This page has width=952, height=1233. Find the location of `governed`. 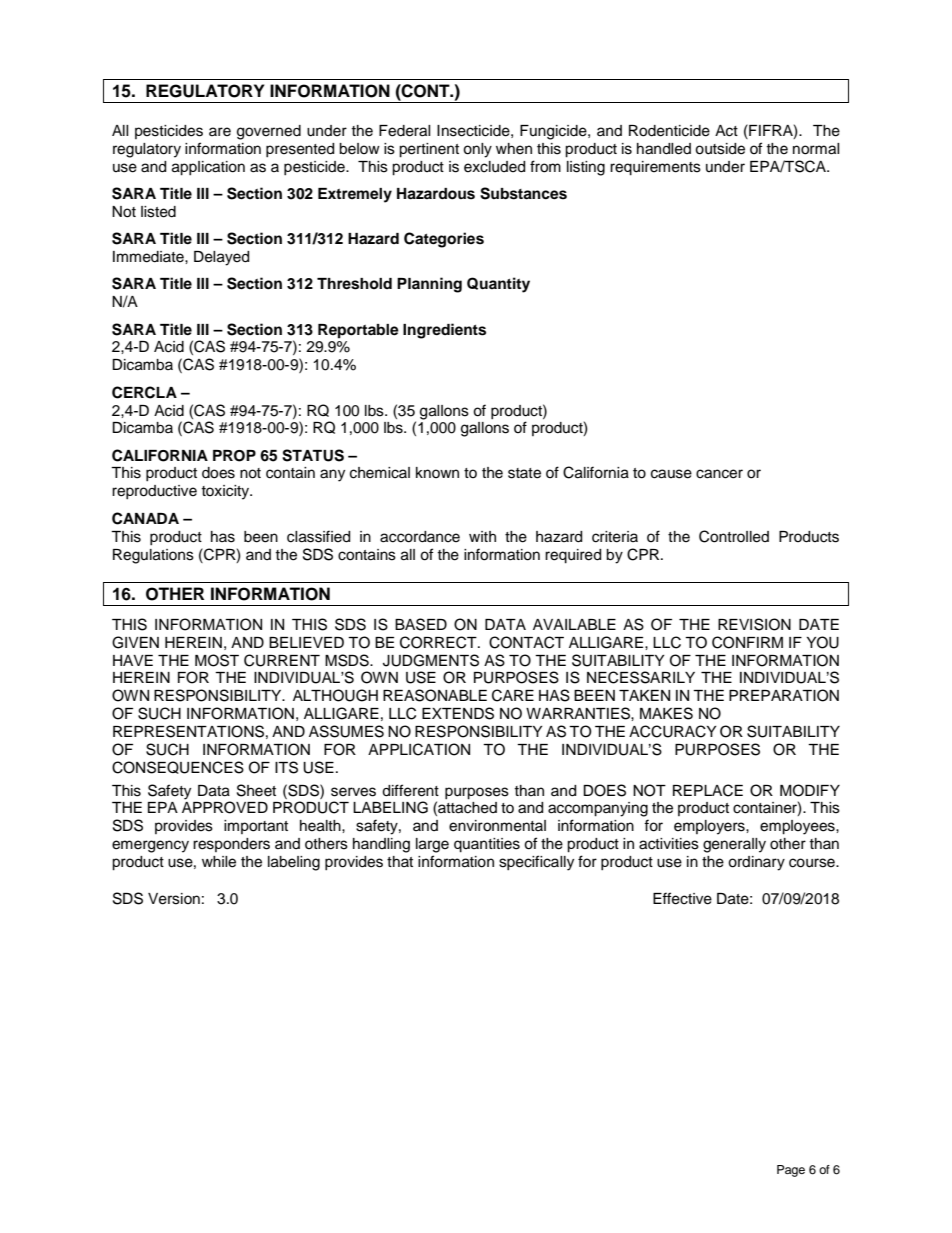

governed is located at coordinates (269, 132).
